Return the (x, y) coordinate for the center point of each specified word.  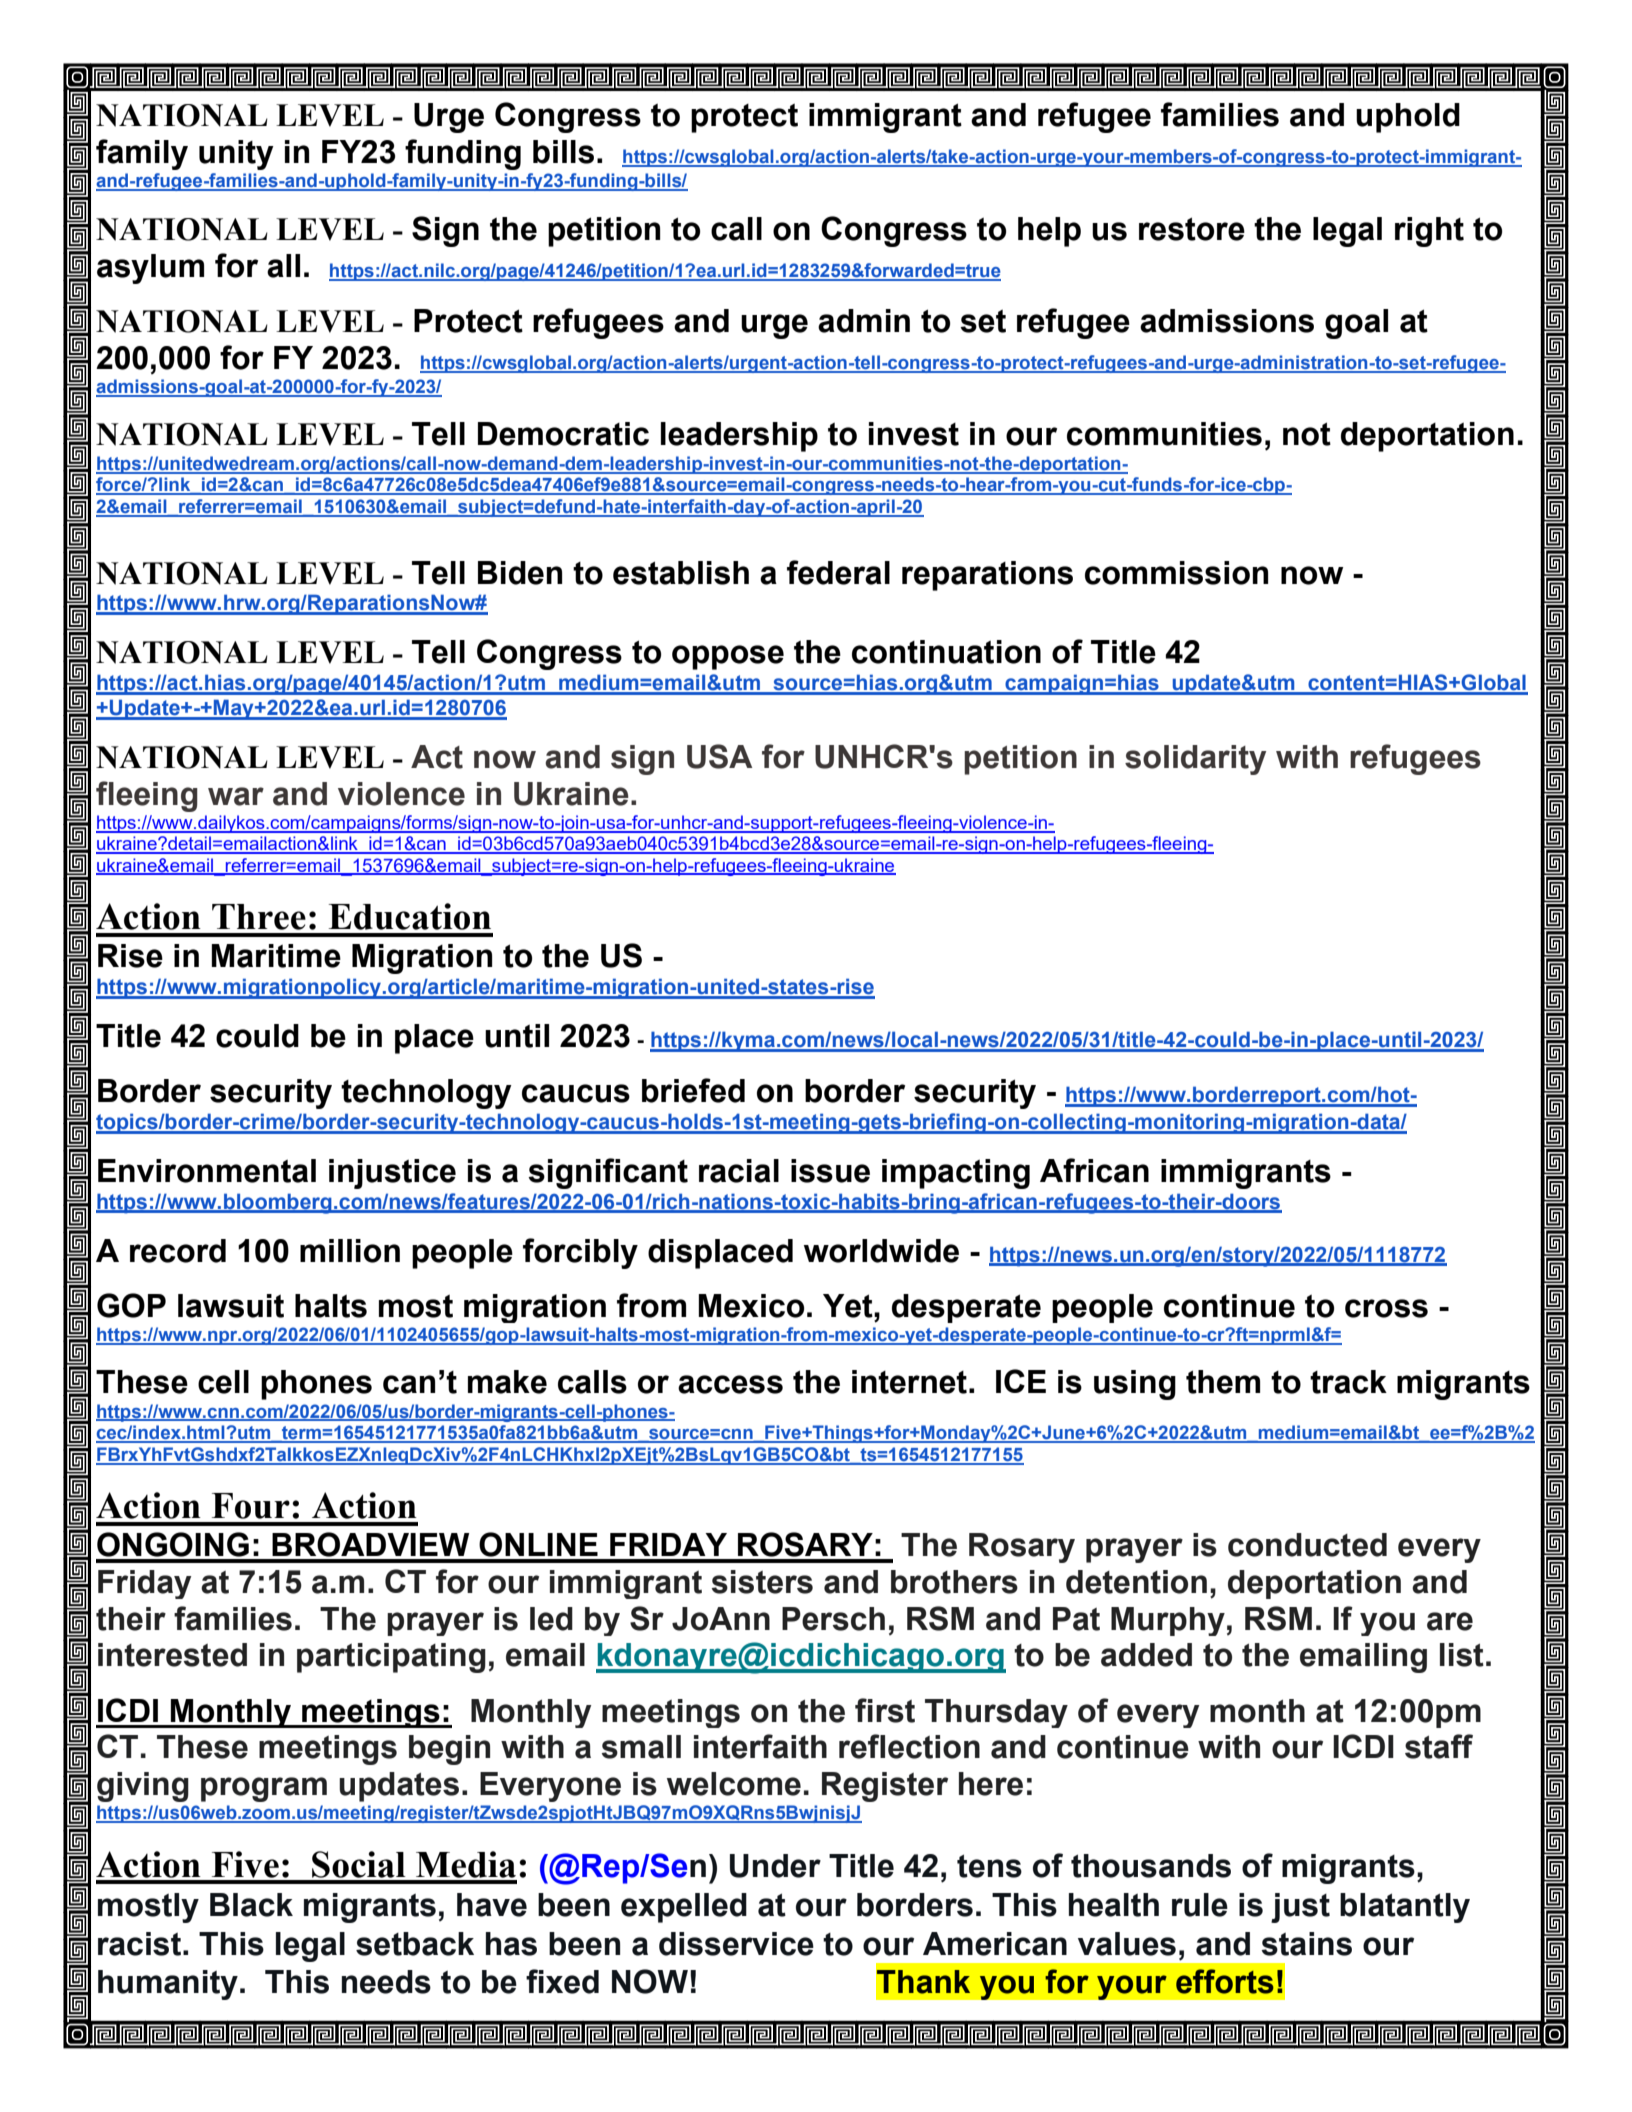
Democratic (563, 434)
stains (1306, 1944)
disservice (736, 1944)
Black (251, 1905)
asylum (150, 269)
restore (1192, 229)
